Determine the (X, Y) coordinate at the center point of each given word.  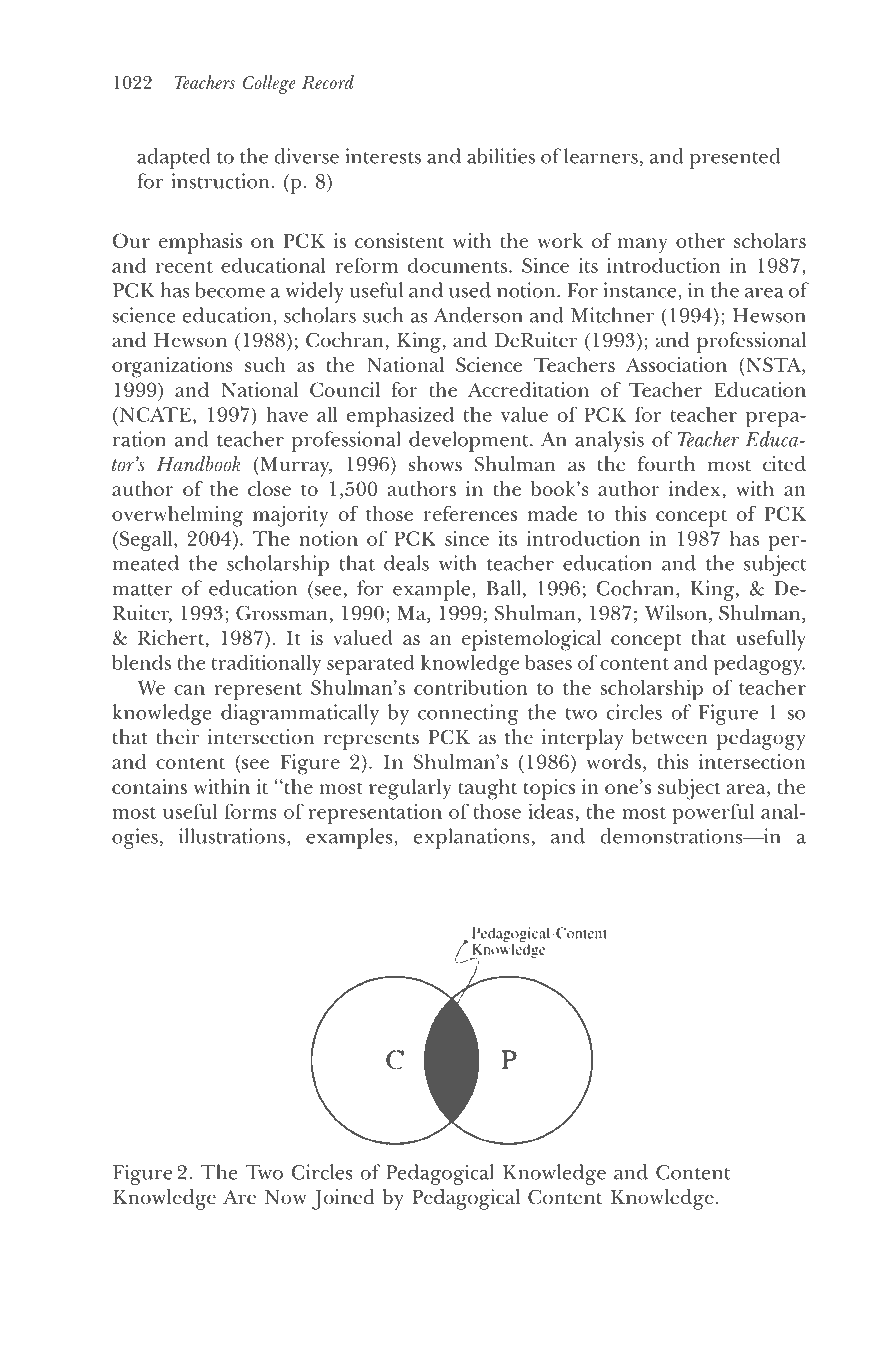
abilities (501, 156)
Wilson (677, 614)
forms (251, 811)
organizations (172, 367)
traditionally (266, 664)
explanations (472, 838)
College (269, 84)
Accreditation (528, 389)
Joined (343, 1199)
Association (676, 364)
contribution (471, 687)
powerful (713, 813)
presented (735, 158)
